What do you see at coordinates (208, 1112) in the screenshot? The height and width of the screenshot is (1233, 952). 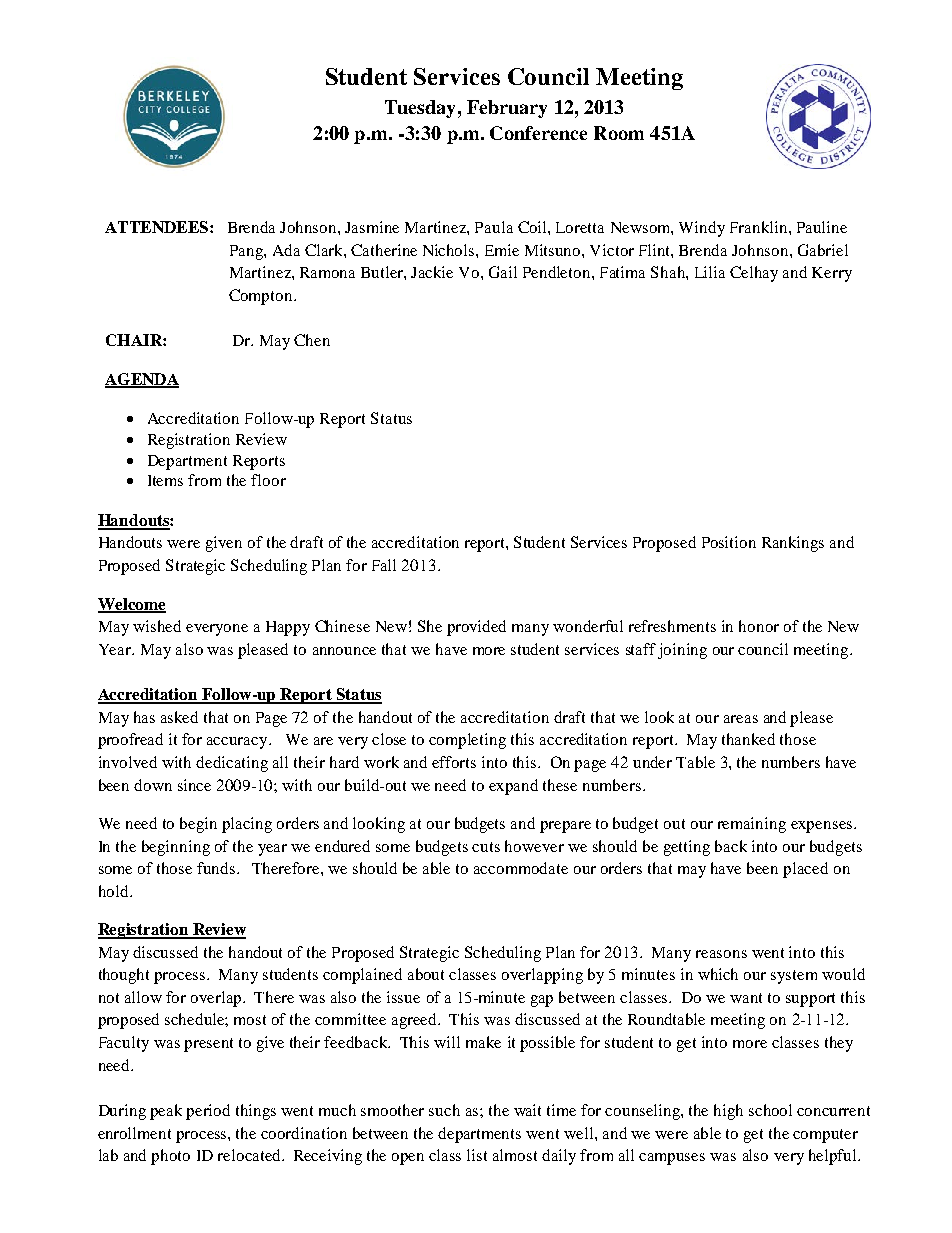 I see `period` at bounding box center [208, 1112].
